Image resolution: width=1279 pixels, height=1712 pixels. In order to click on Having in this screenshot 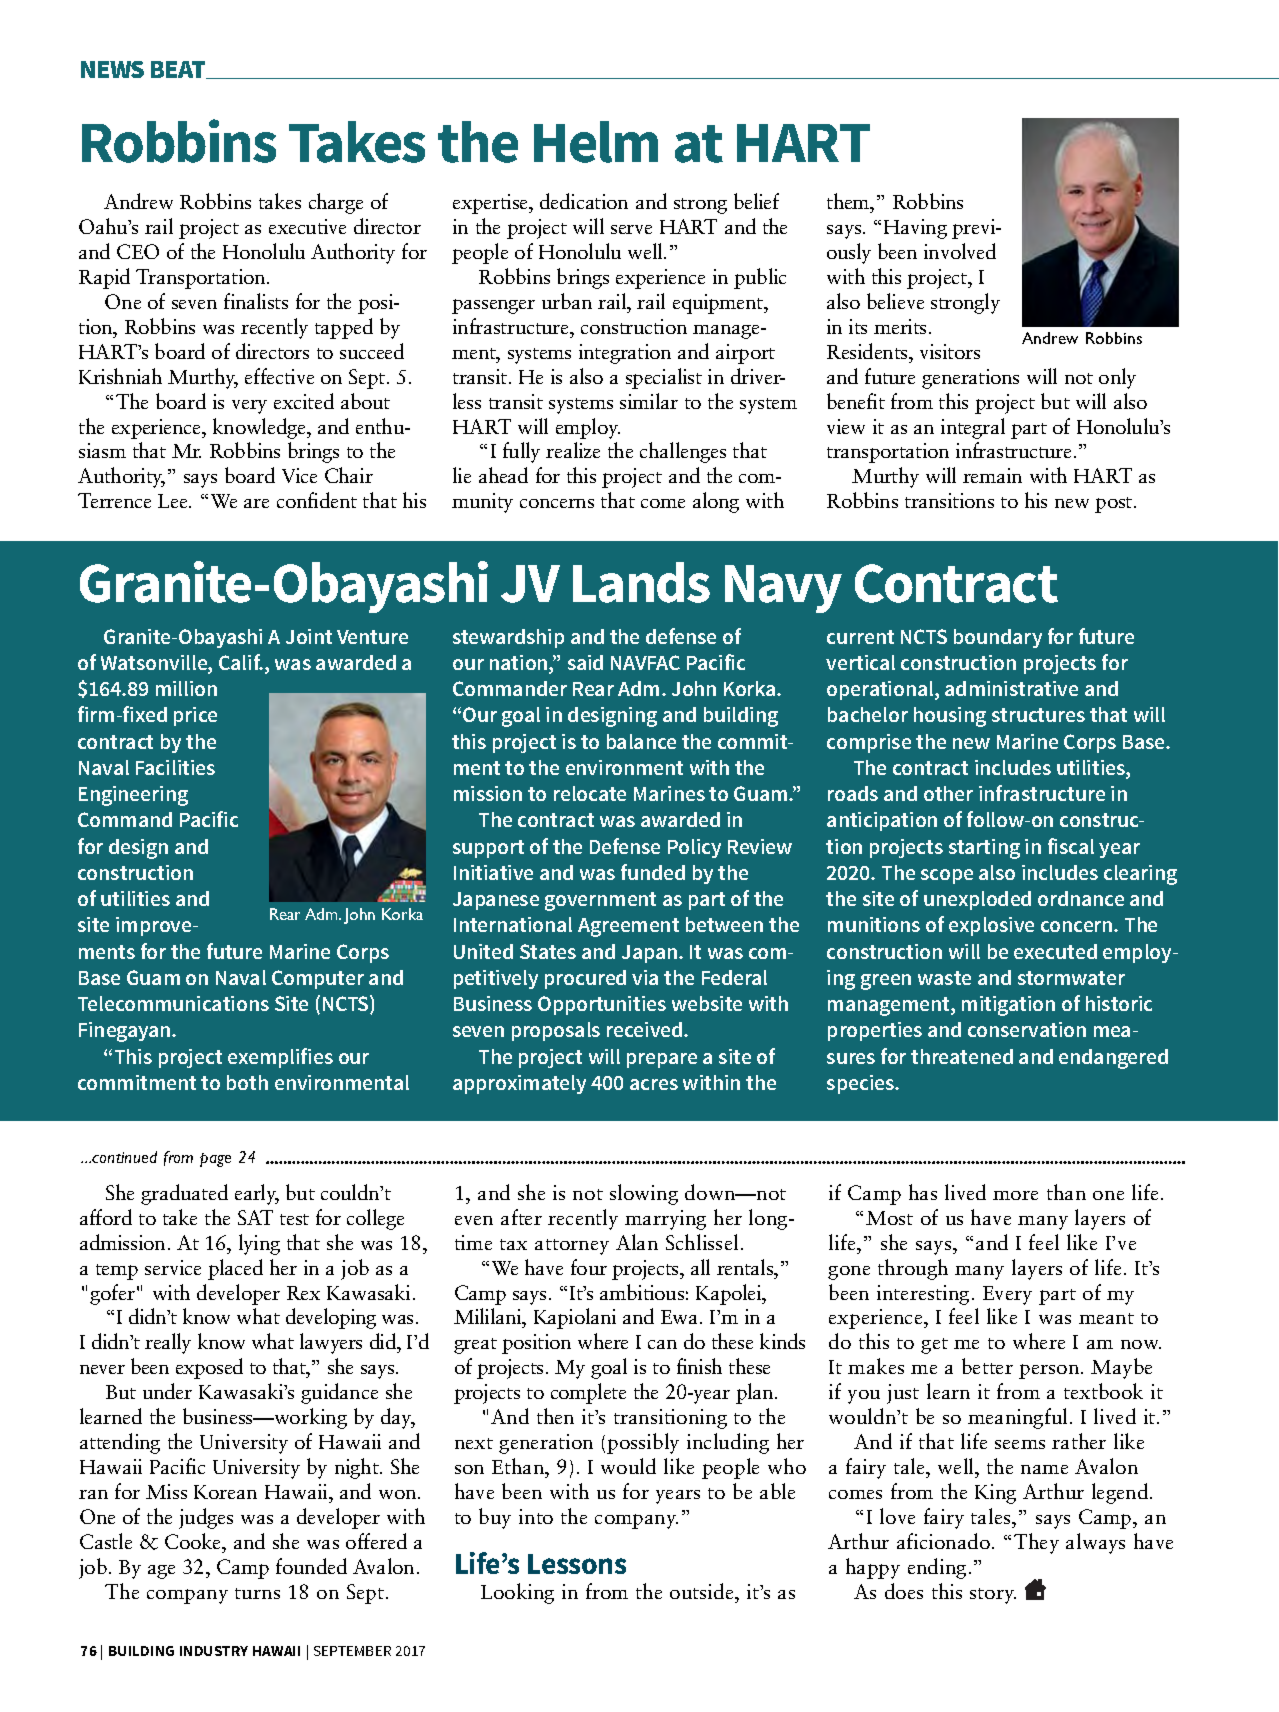, I will do `click(915, 229)`.
